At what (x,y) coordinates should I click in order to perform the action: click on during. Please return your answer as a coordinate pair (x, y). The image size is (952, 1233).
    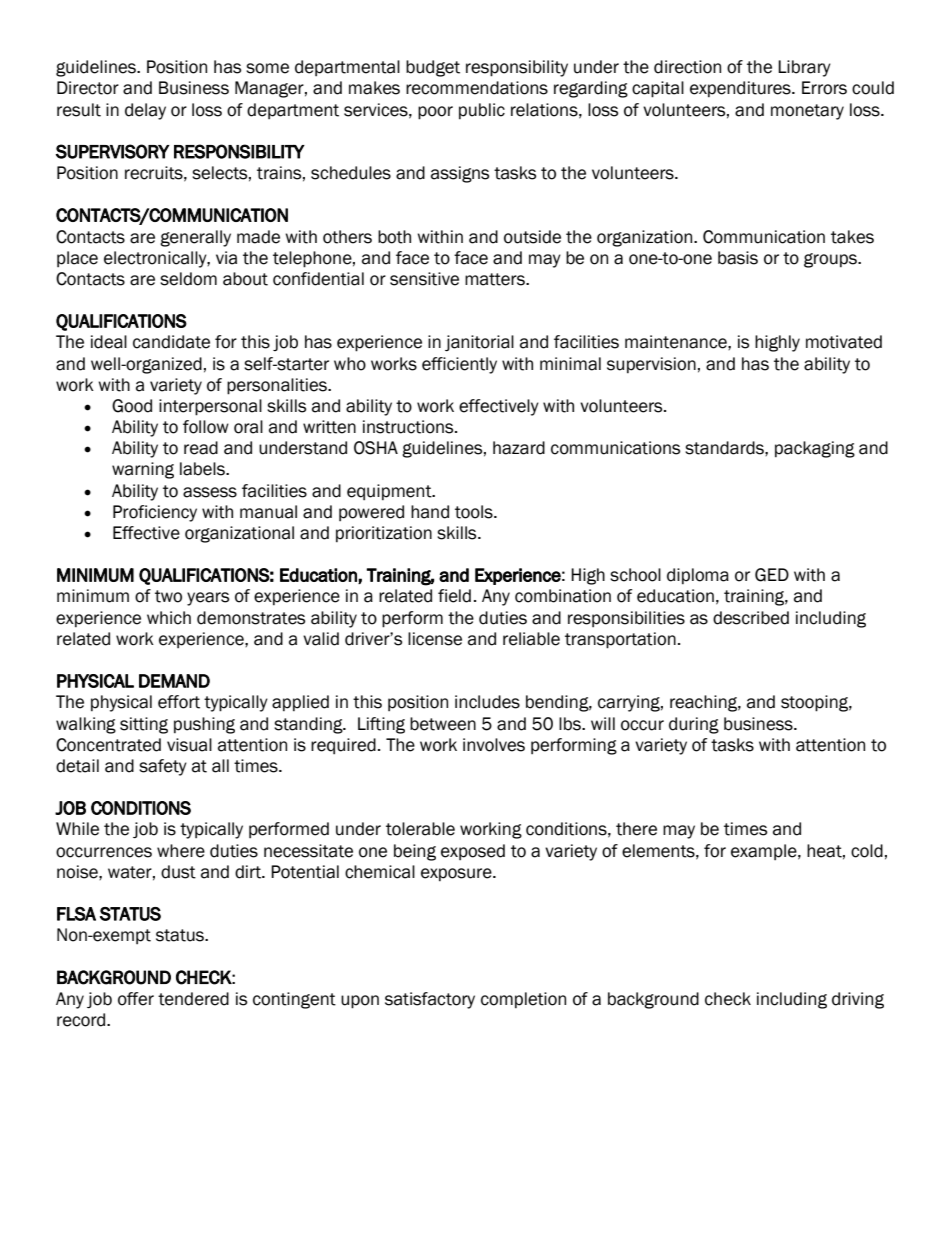
    Looking at the image, I should click on (694, 725).
